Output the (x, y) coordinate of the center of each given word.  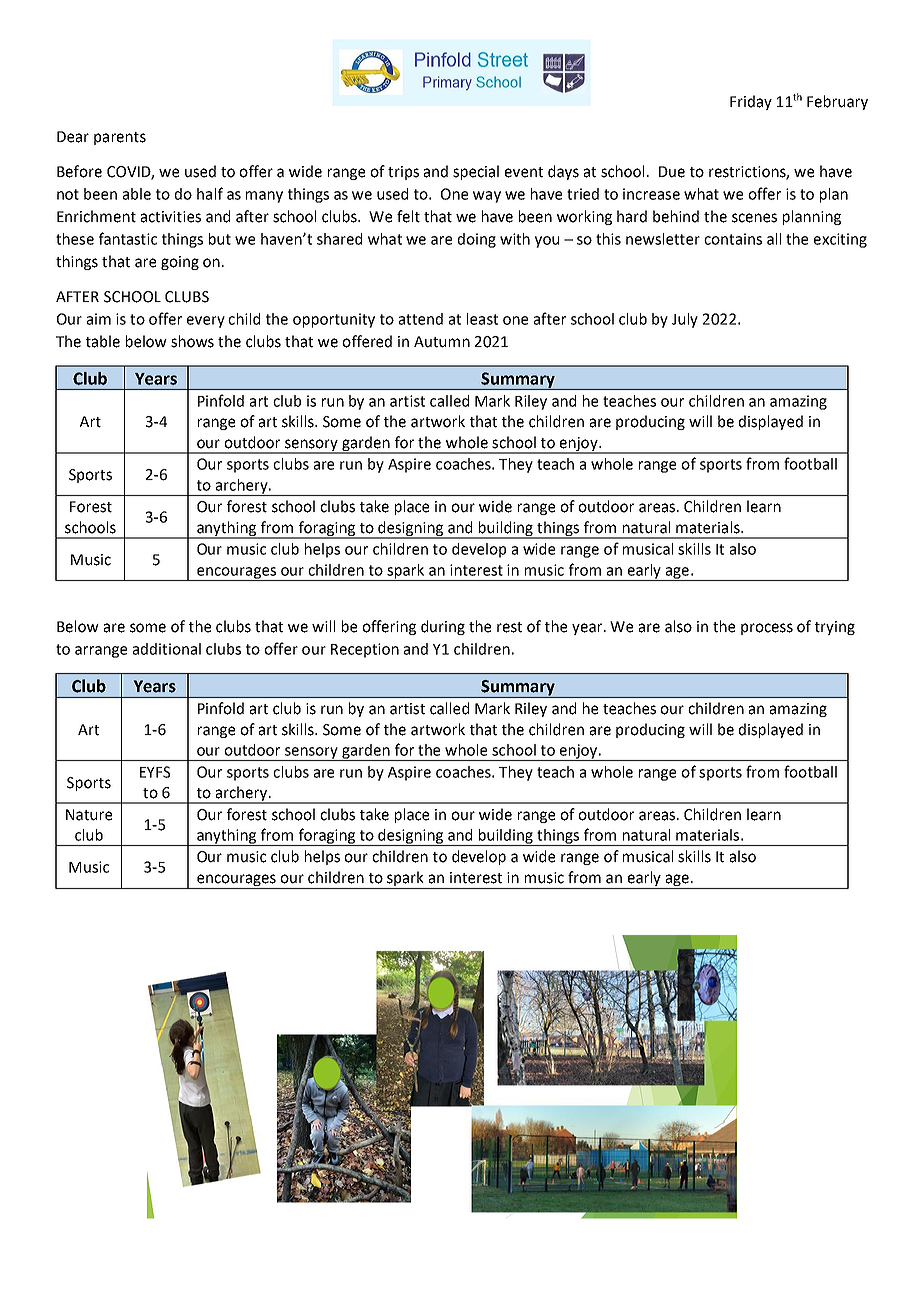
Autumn (442, 342)
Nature (89, 815)
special (476, 172)
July (685, 320)
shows (192, 341)
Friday (751, 102)
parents (120, 138)
